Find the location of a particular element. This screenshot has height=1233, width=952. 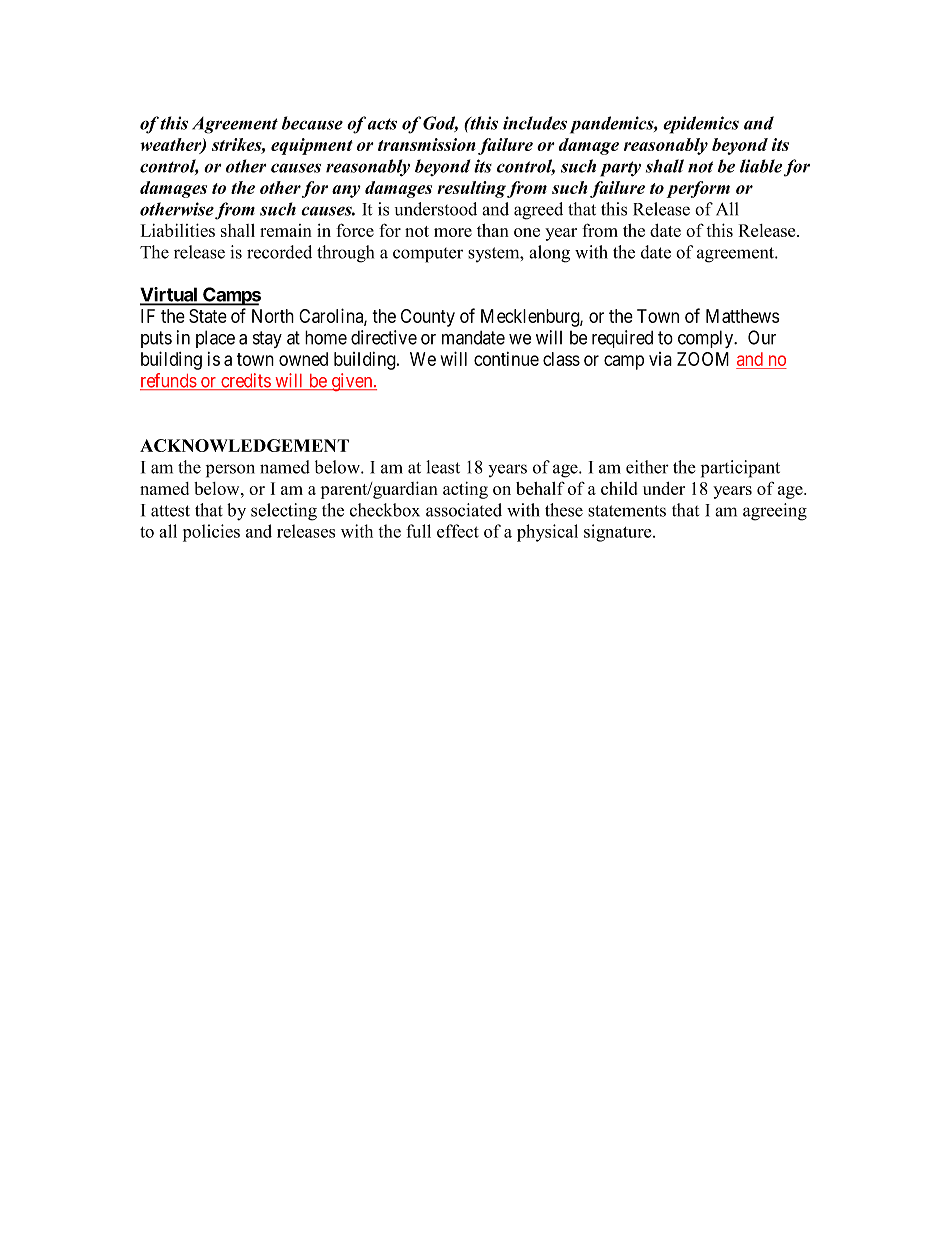

transmission is located at coordinates (427, 144).
